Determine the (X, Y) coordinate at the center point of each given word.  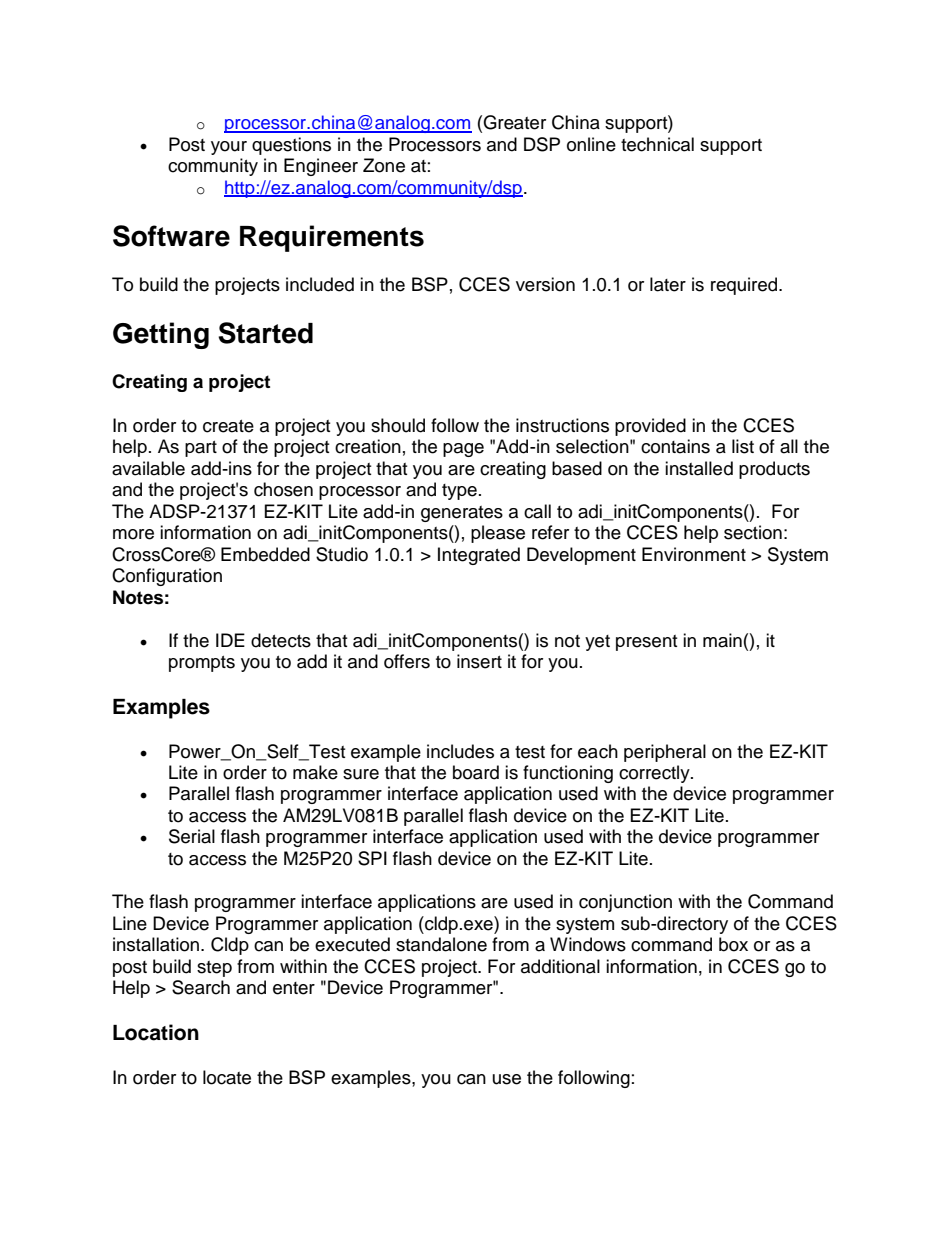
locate (227, 1077)
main (722, 640)
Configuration (167, 577)
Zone (384, 165)
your (229, 148)
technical (657, 144)
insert (479, 661)
